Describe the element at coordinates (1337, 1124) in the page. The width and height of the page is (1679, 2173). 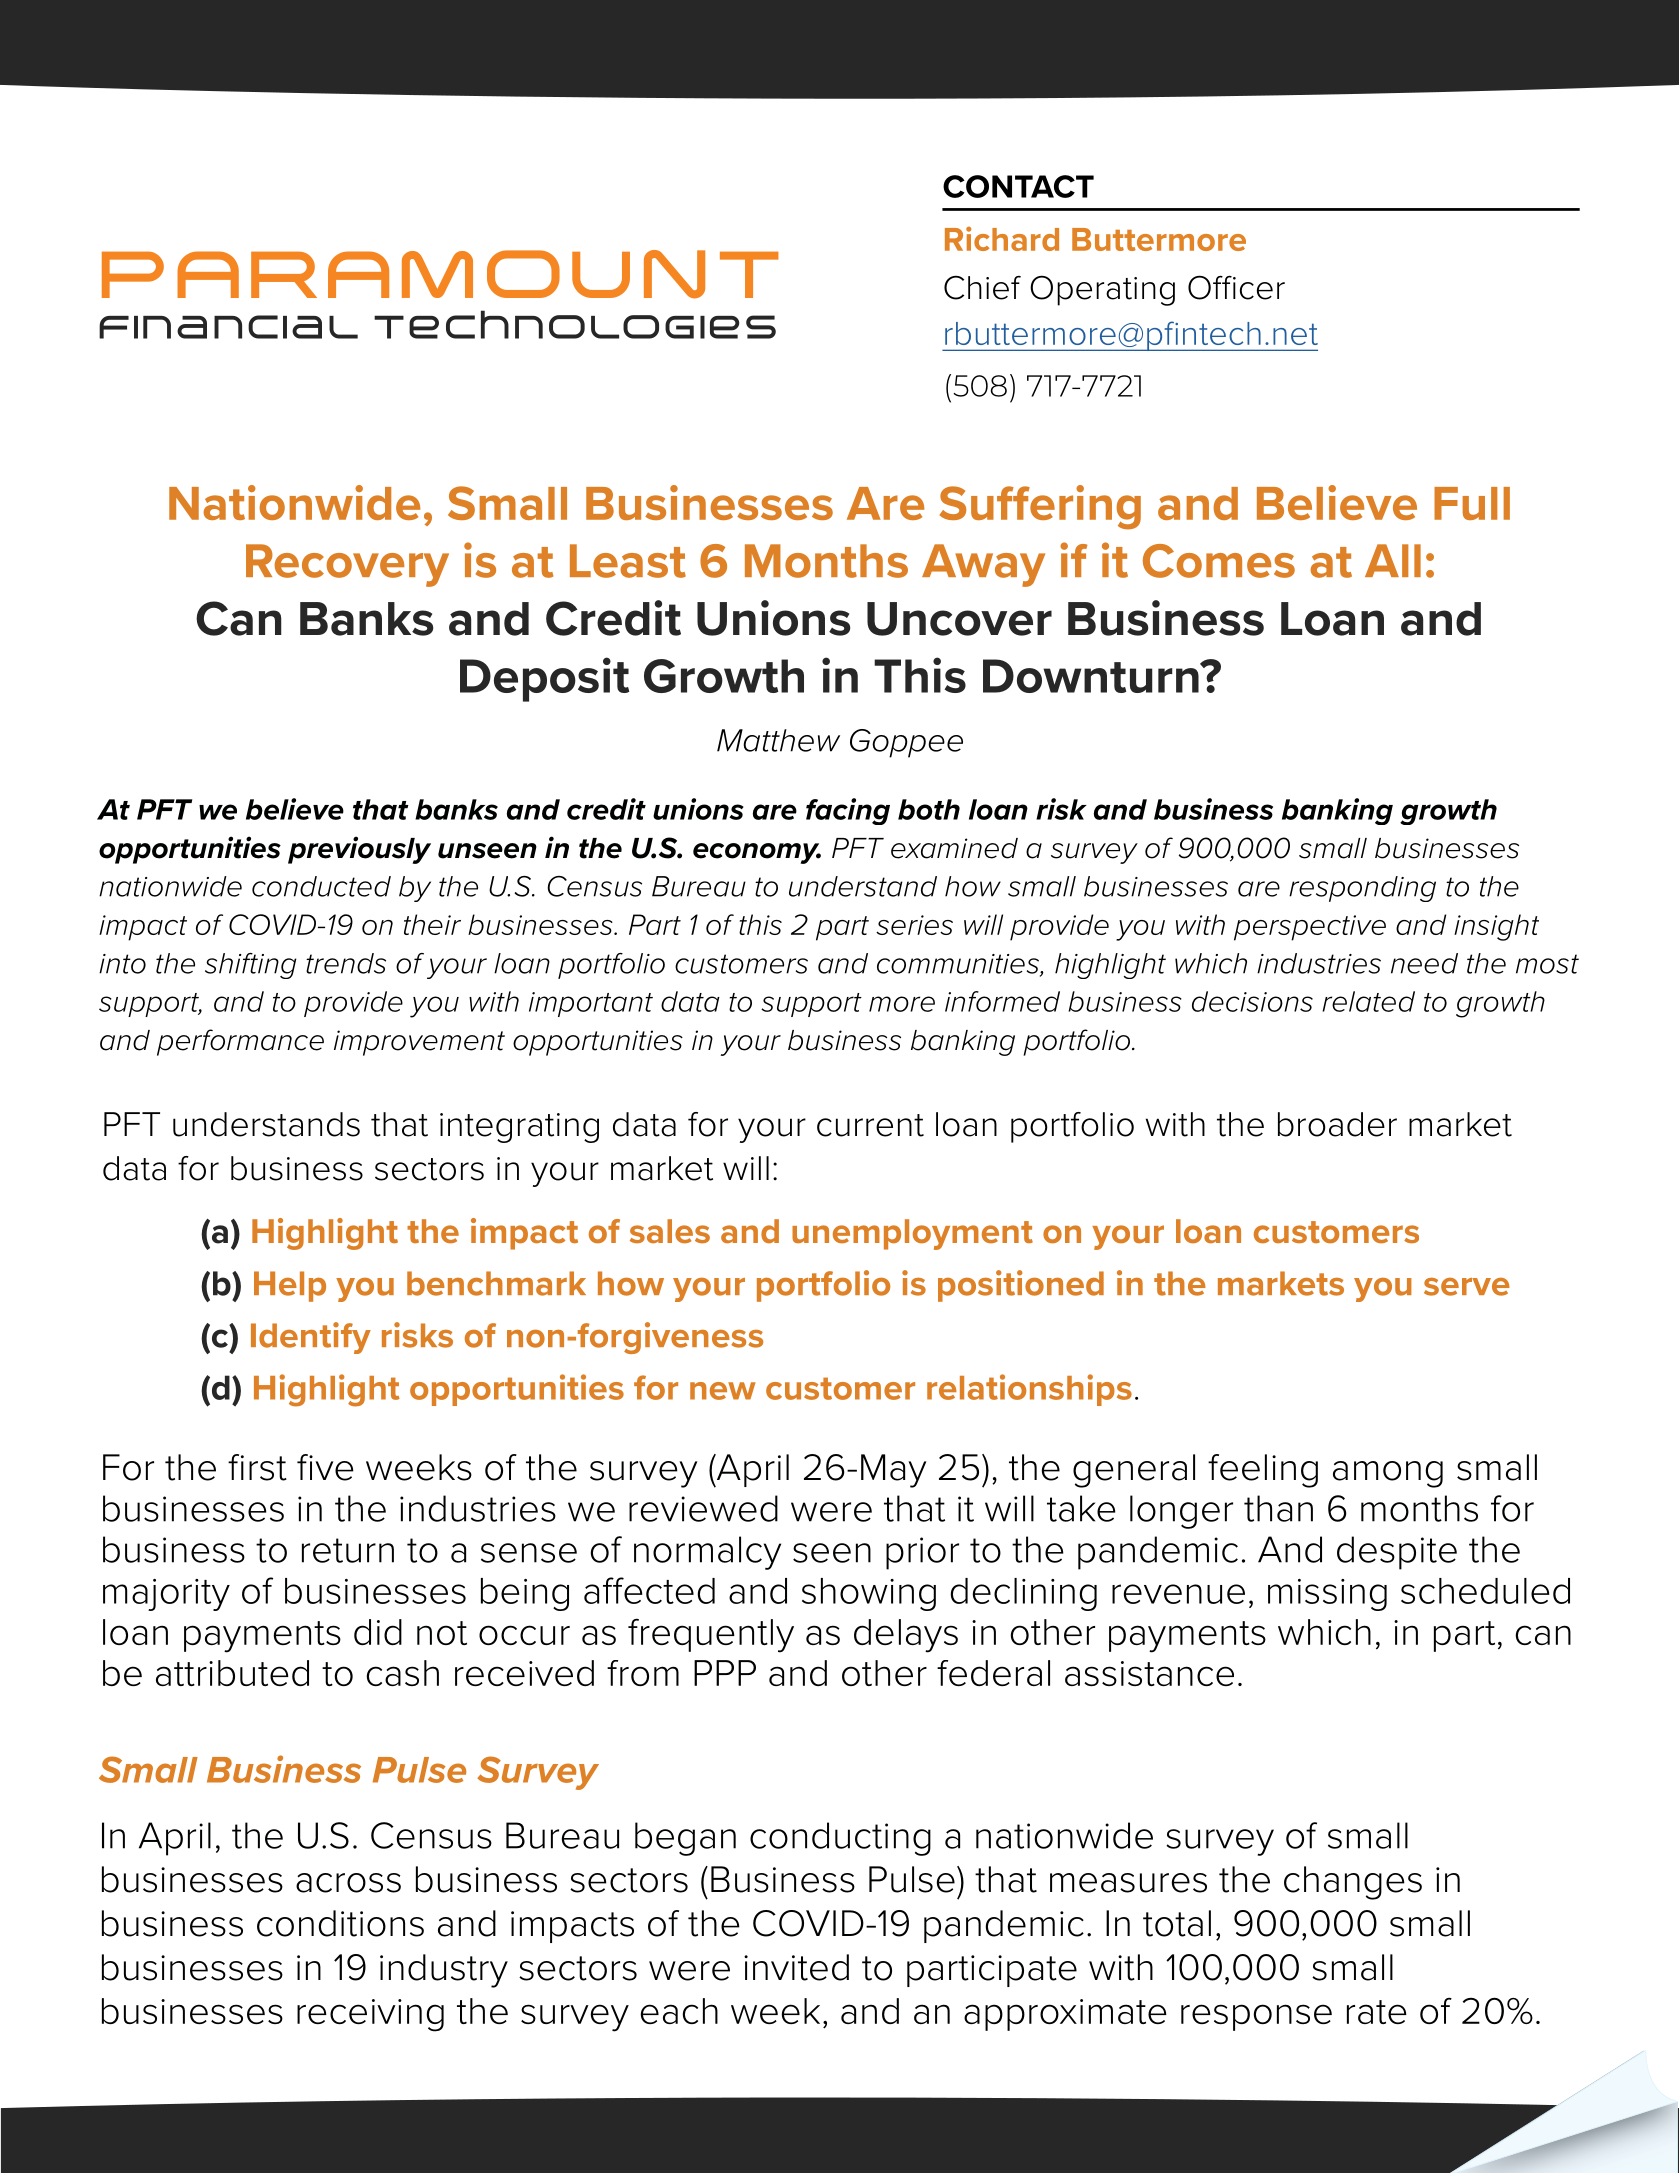
I see `broader` at that location.
